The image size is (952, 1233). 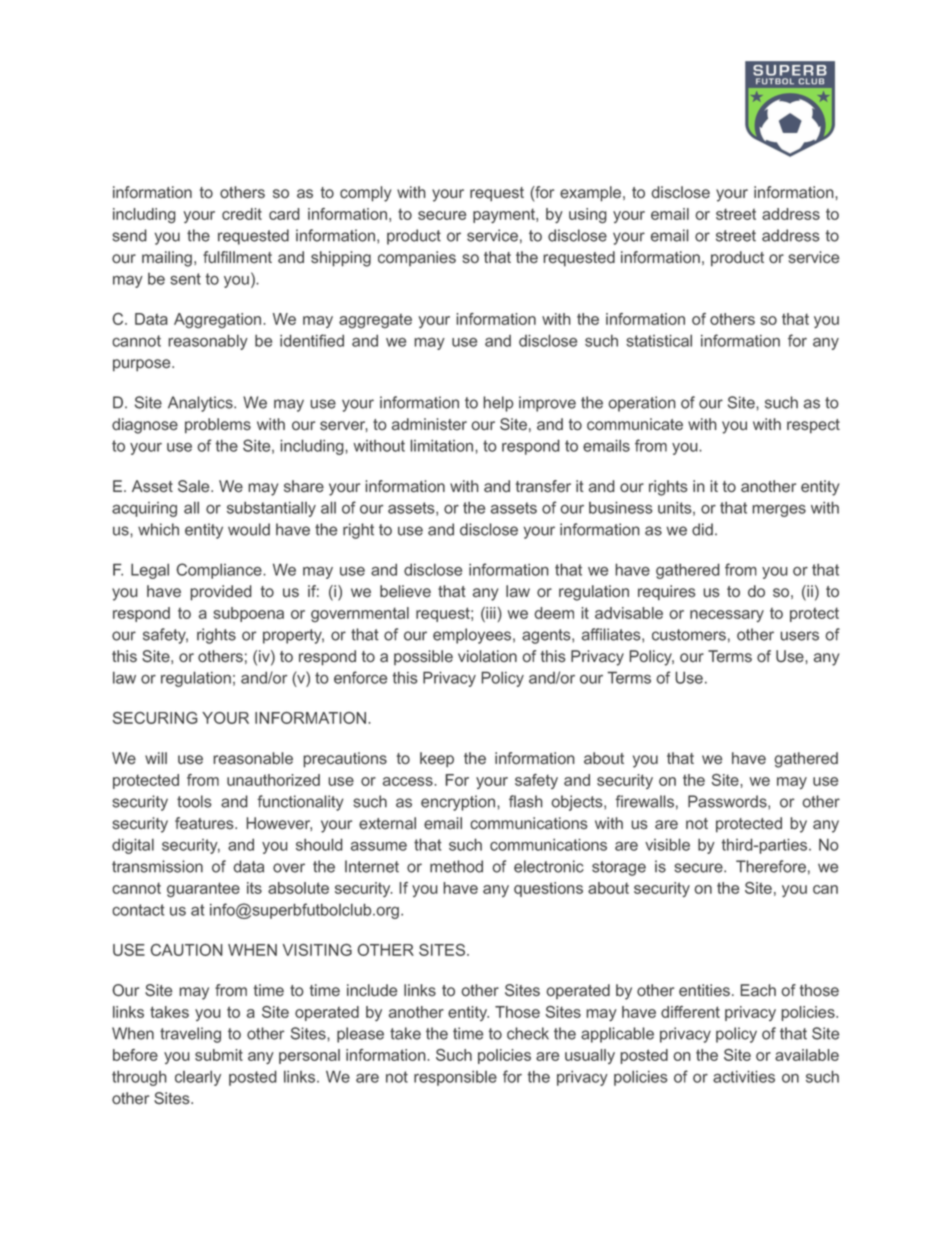 I want to click on limitation, so click(x=441, y=445).
